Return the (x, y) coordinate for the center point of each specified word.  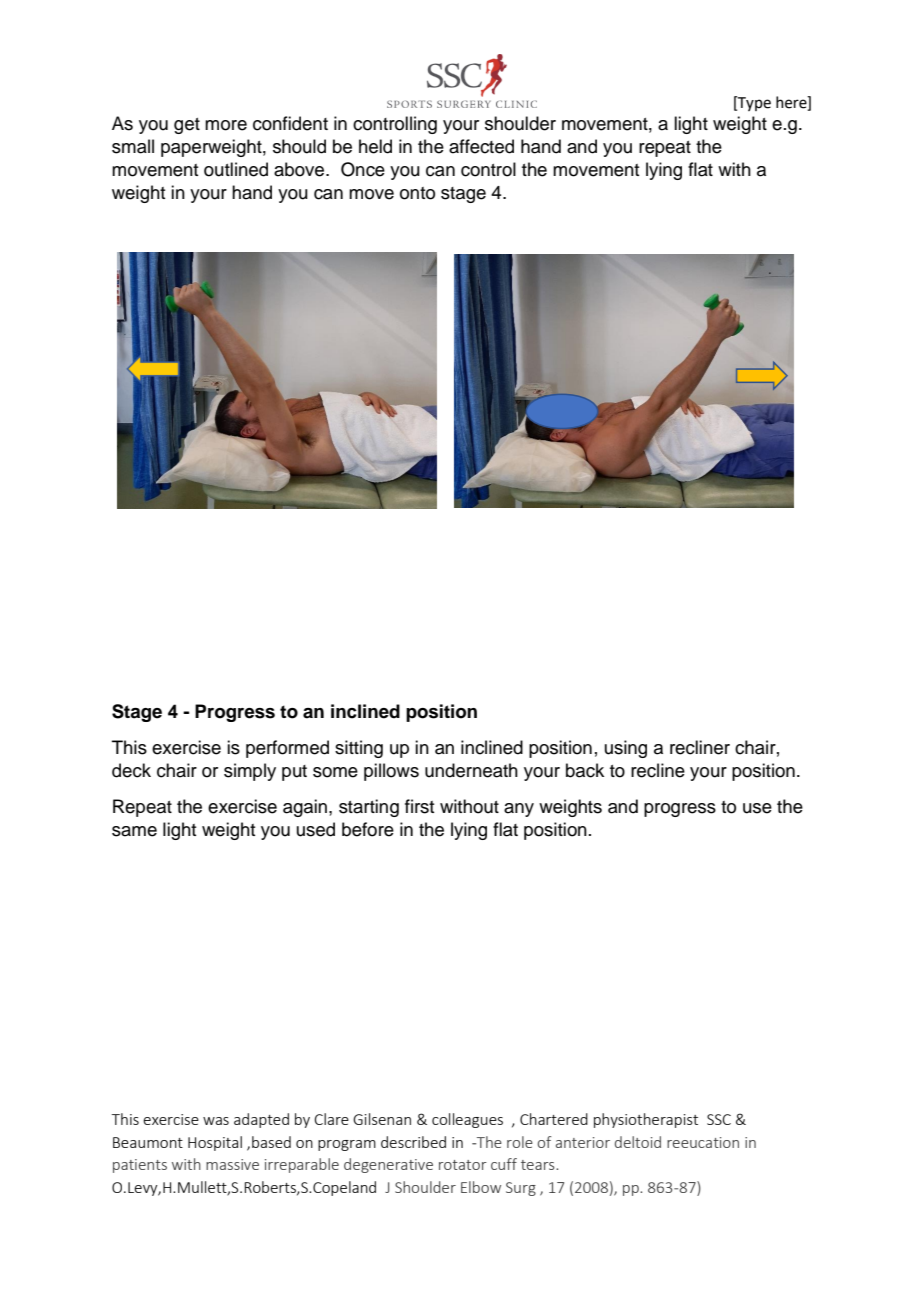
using (626, 749)
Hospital (215, 1143)
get (187, 126)
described (413, 1142)
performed (287, 749)
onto (417, 193)
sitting (359, 749)
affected (481, 146)
